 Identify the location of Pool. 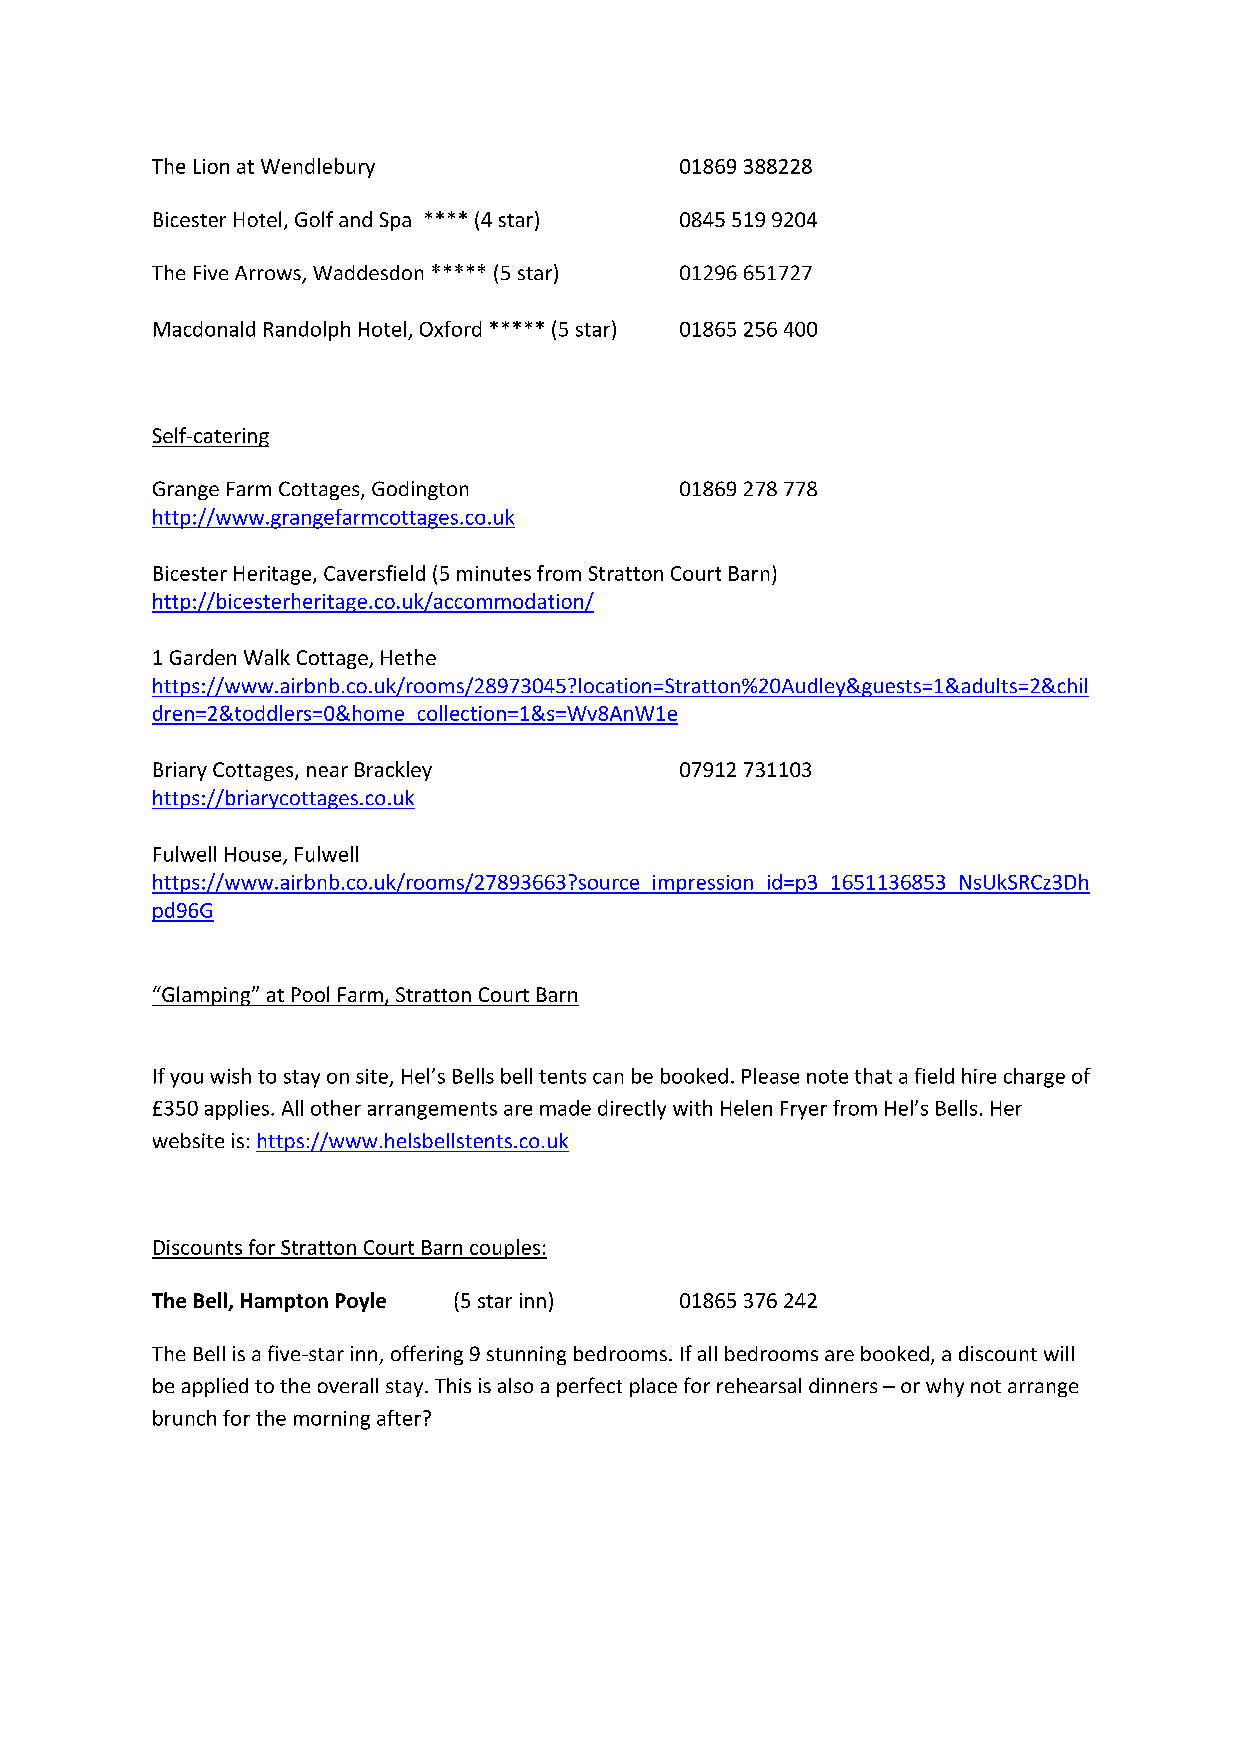
(310, 994).
